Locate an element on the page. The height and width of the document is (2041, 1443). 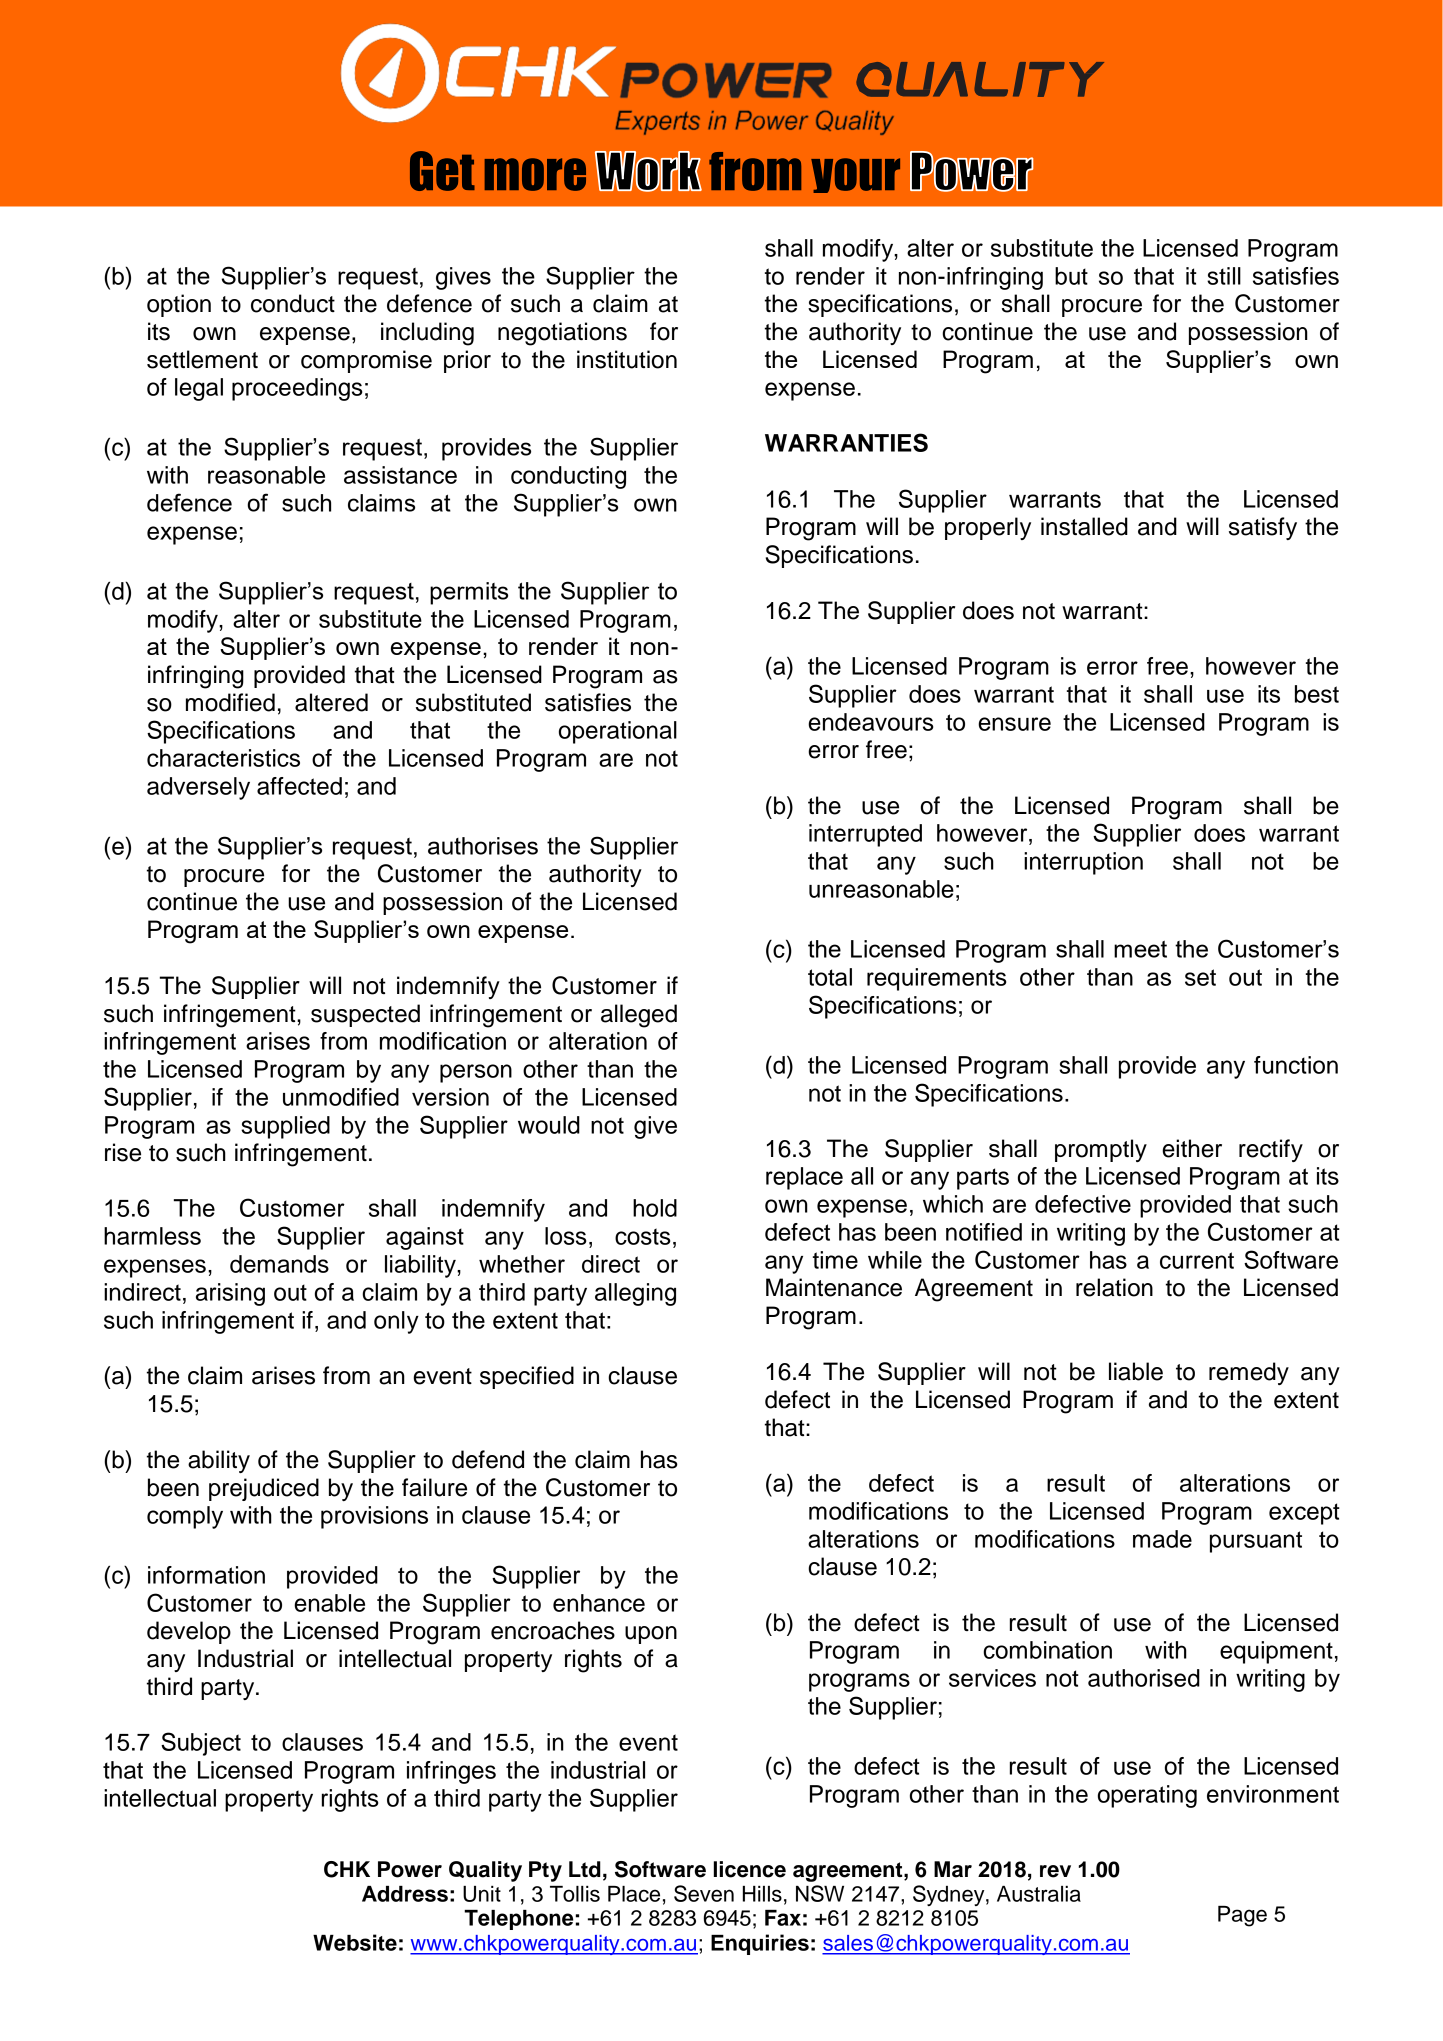
your is located at coordinates (855, 175).
